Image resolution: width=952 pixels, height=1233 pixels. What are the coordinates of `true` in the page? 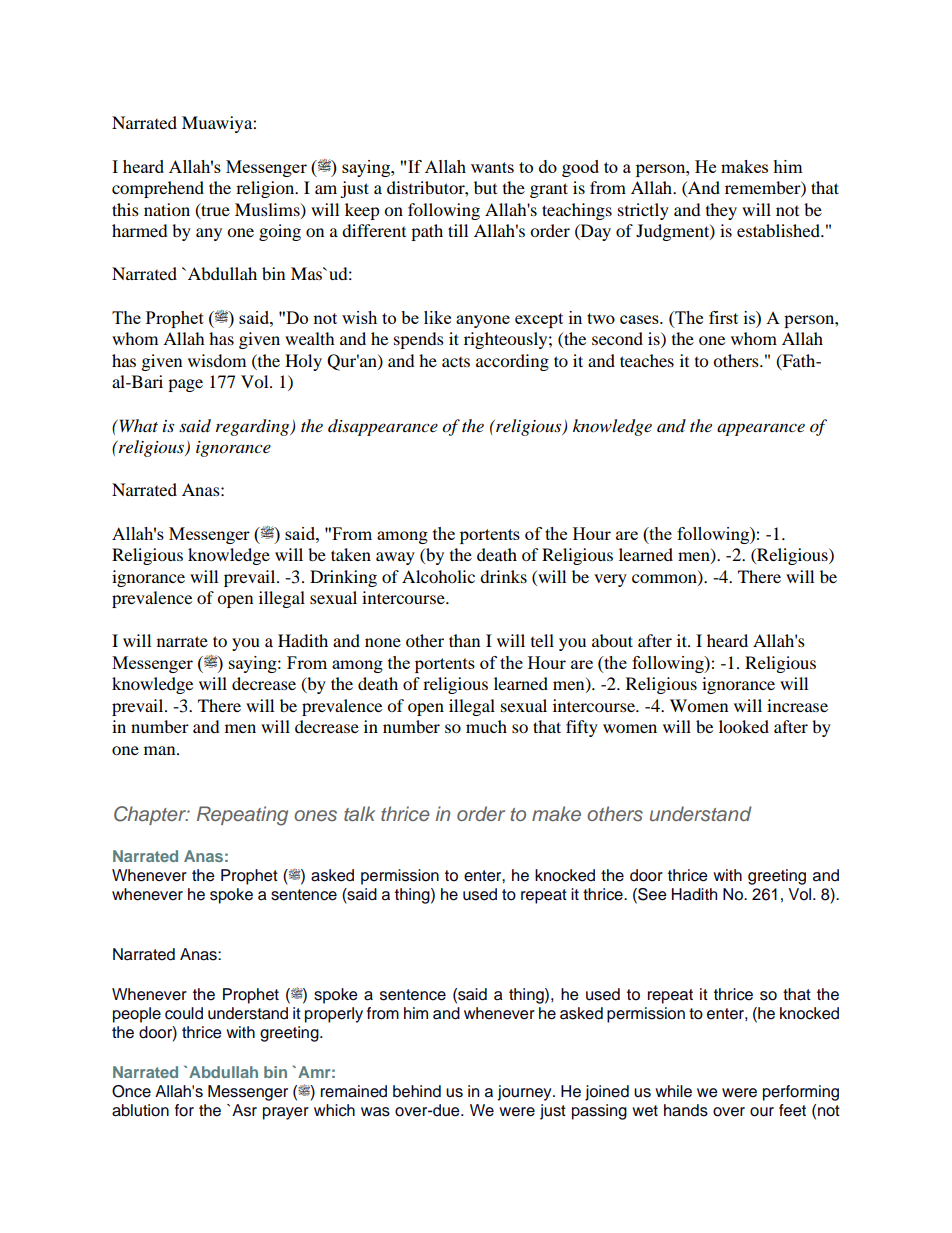 It's located at (214, 210).
